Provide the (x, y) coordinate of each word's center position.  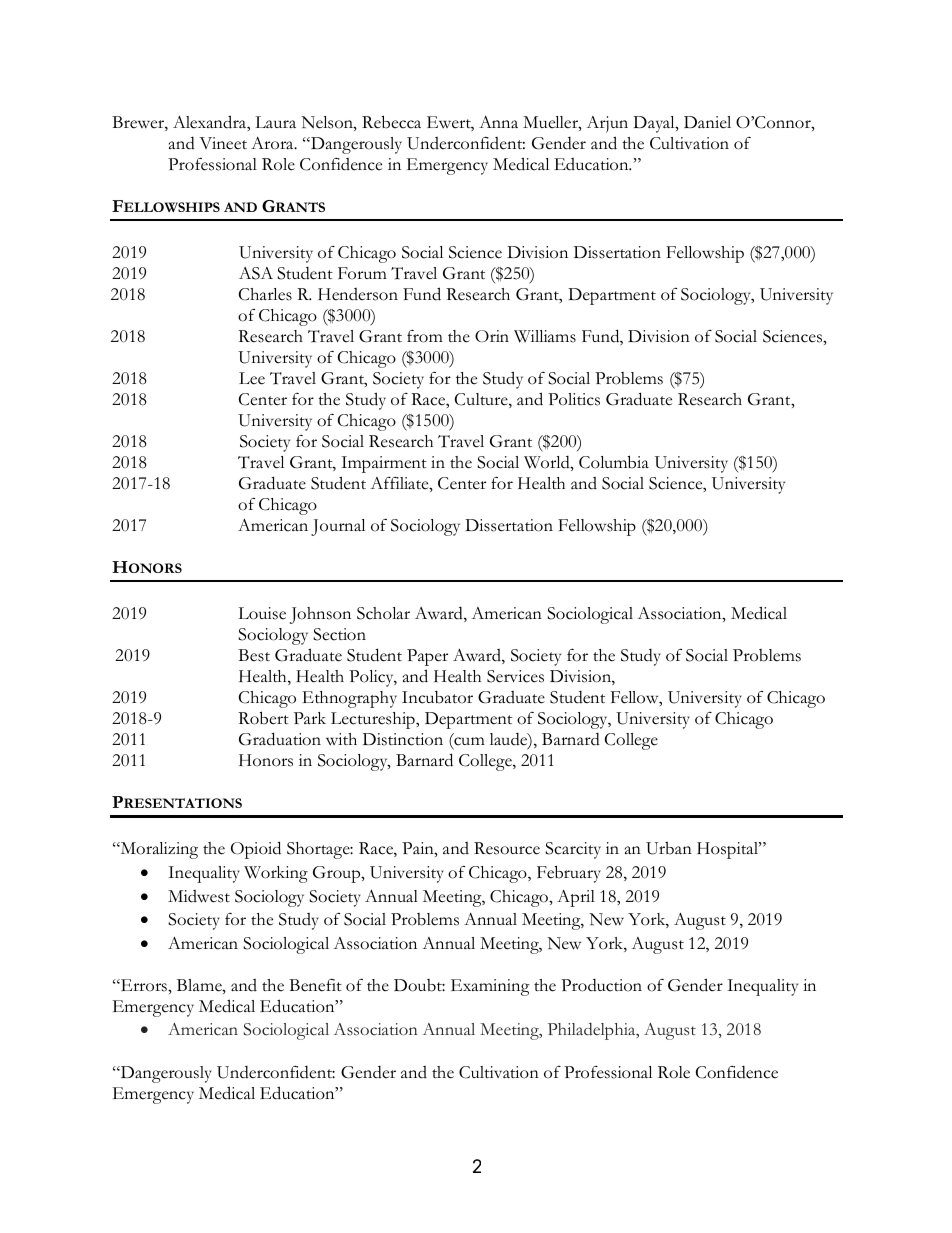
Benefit (315, 985)
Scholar (383, 613)
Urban (669, 848)
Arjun (607, 124)
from (425, 336)
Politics (574, 399)
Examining (490, 987)
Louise (262, 613)
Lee (252, 378)
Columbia (614, 462)
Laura (275, 122)
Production (601, 985)
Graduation (280, 739)
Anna (498, 122)
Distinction (403, 739)
